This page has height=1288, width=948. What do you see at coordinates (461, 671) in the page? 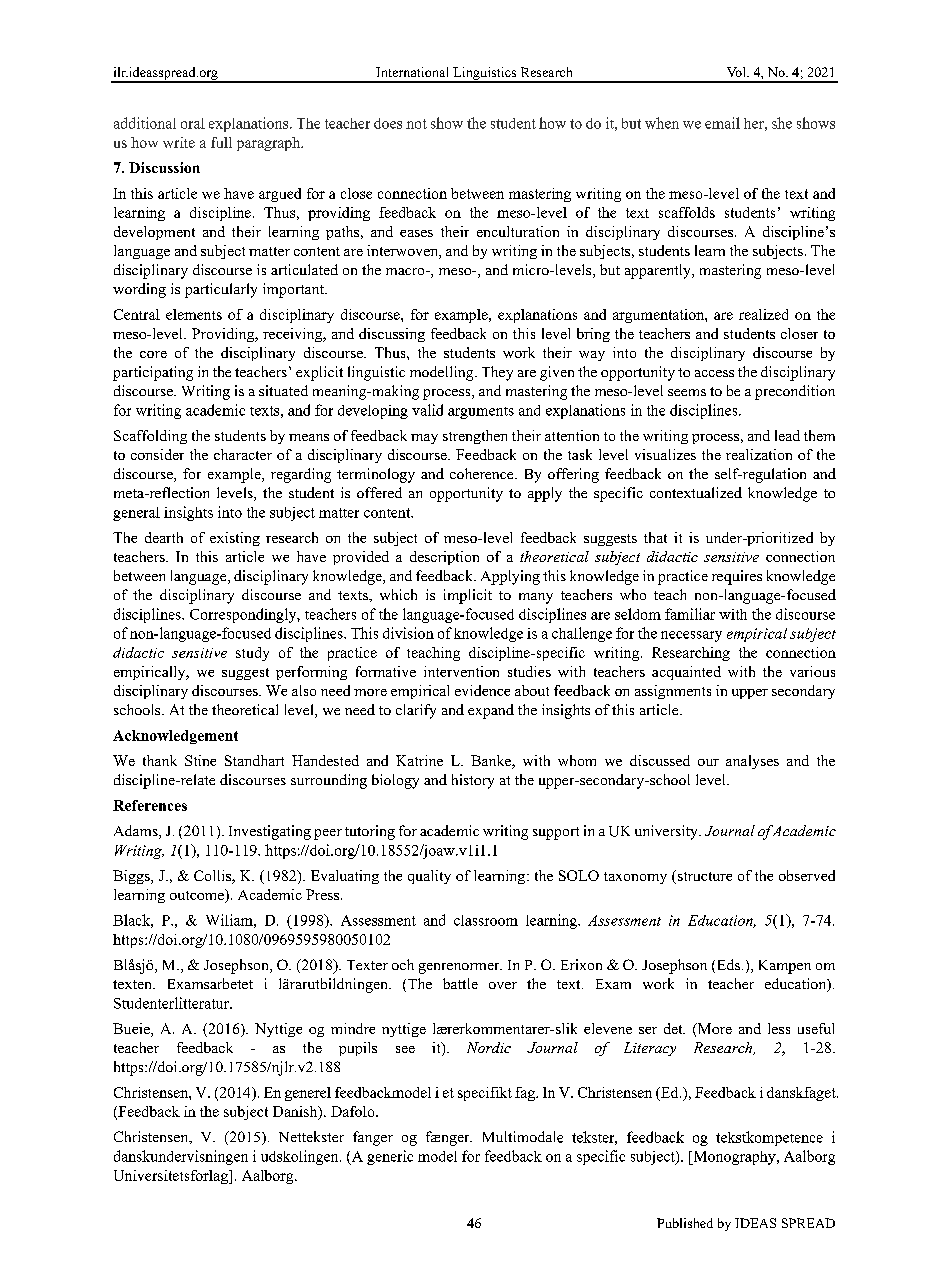
I see `intervention` at bounding box center [461, 671].
